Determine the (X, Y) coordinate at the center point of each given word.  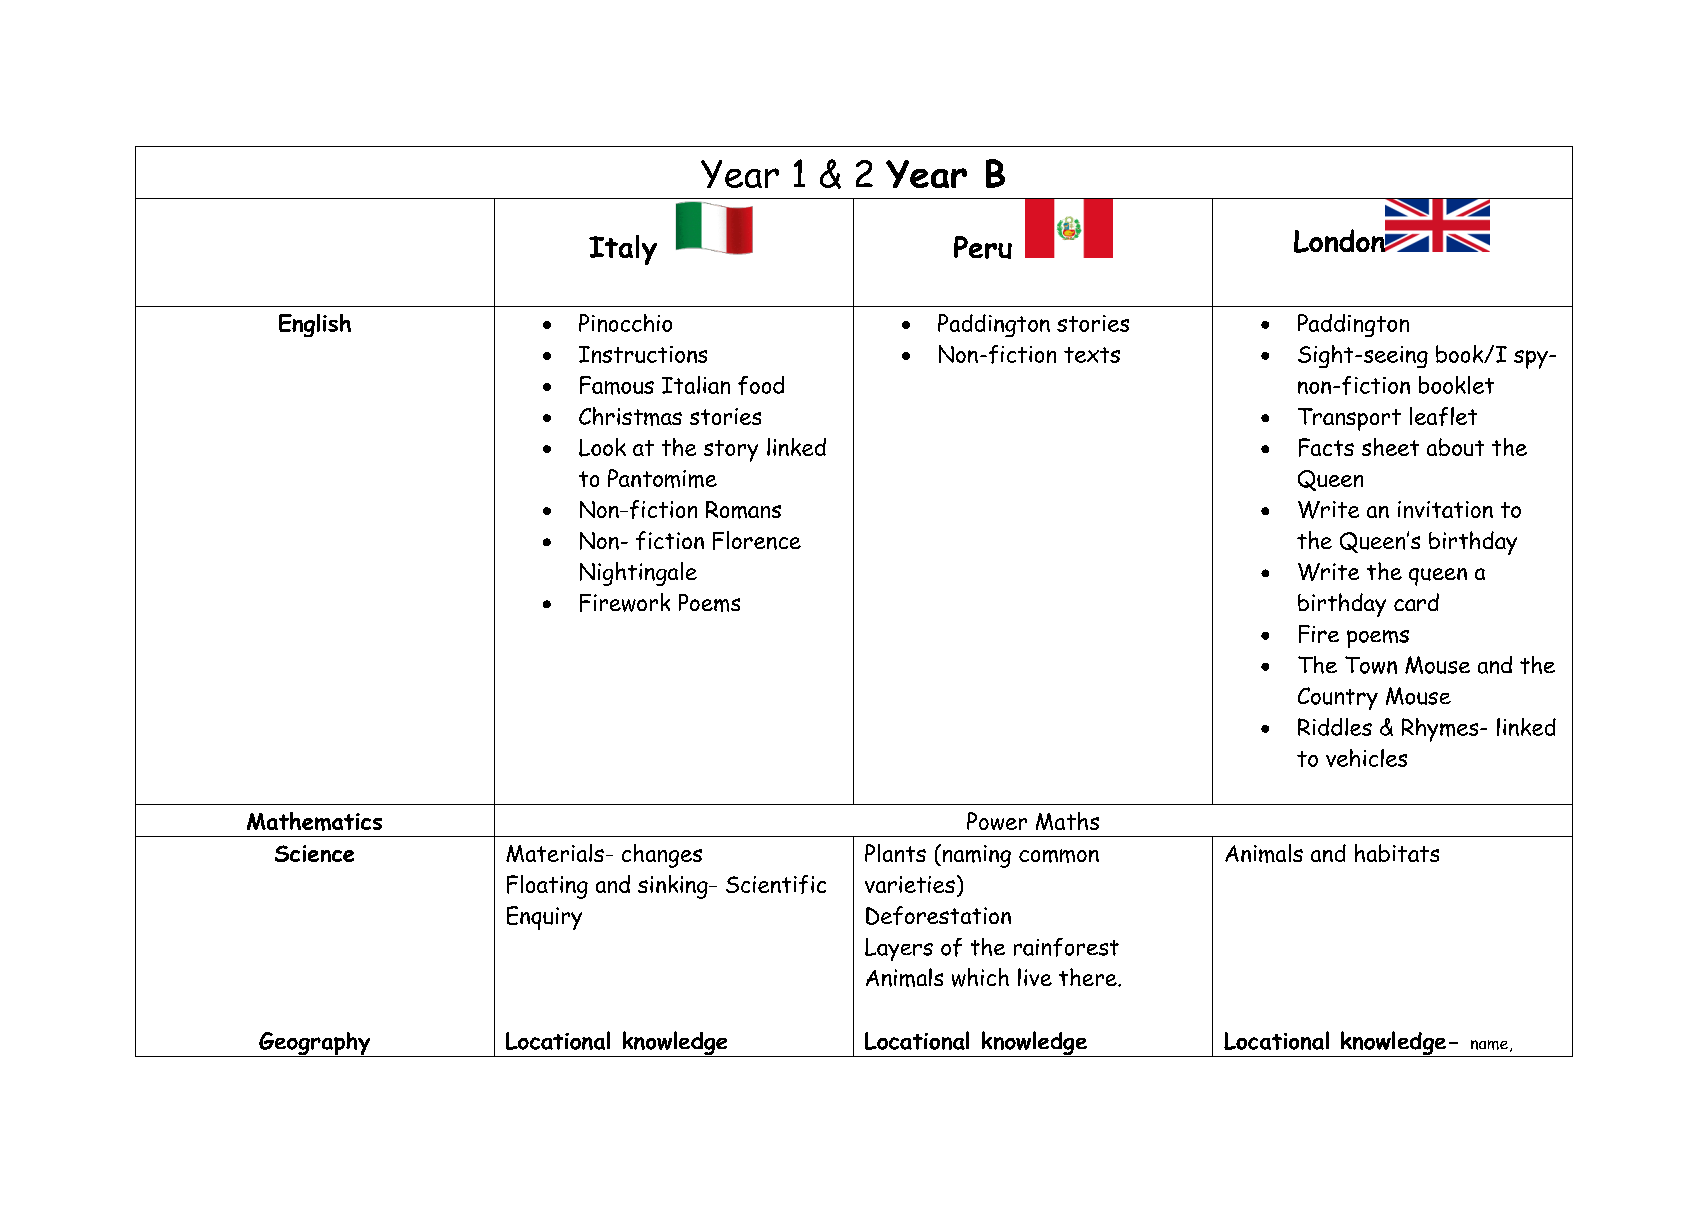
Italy (623, 250)
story (731, 451)
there (1089, 977)
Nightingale (638, 574)
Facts (1326, 447)
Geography (315, 1044)
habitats (1397, 853)
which (980, 977)
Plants (895, 853)
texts (1092, 355)
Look (602, 447)
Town (1371, 665)
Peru (983, 247)
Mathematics (314, 821)
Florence (757, 540)
